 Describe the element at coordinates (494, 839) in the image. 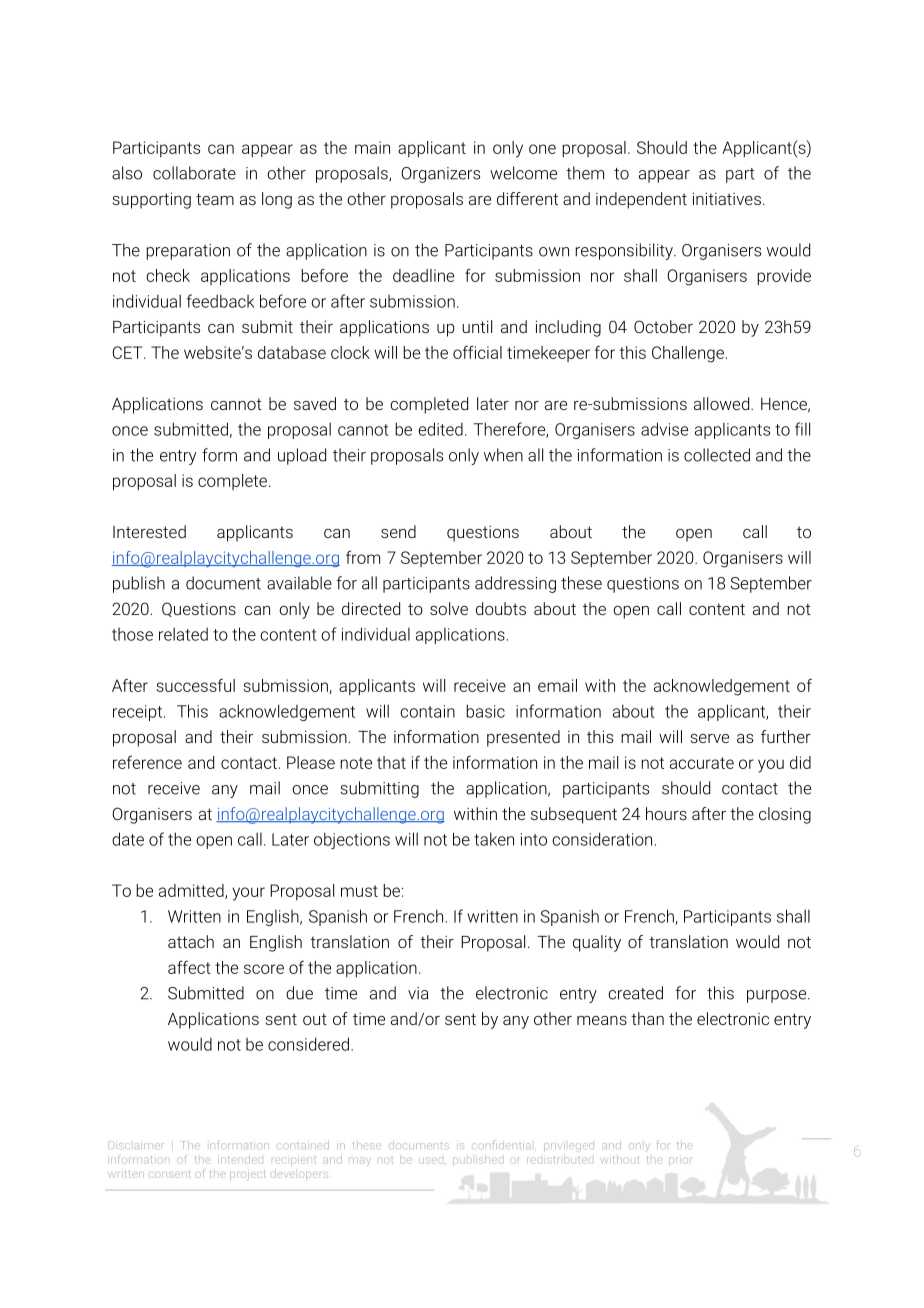

I see `taken` at that location.
